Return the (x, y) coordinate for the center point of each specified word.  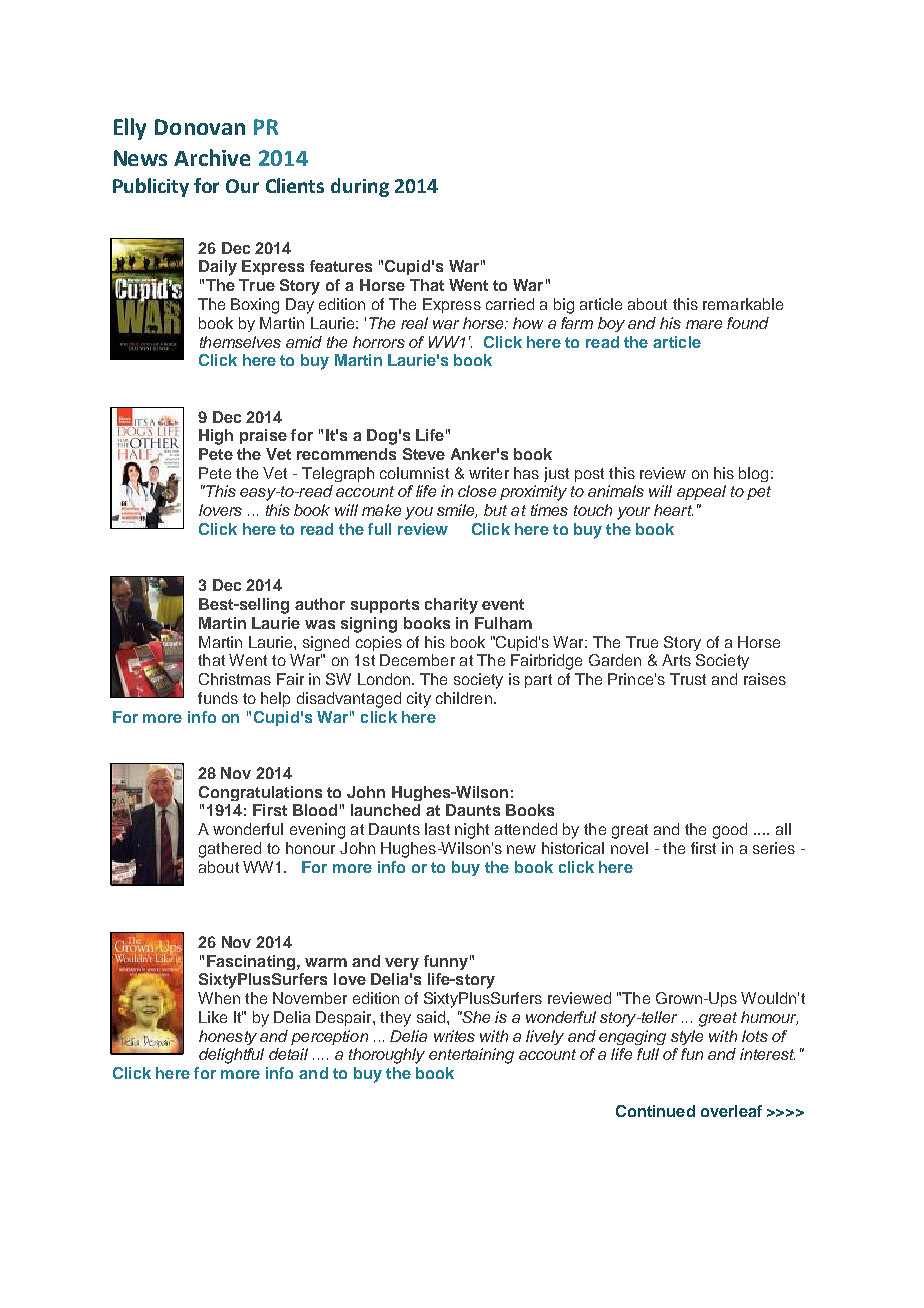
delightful (231, 1056)
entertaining (471, 1056)
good (730, 831)
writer (489, 473)
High (216, 437)
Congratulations (260, 793)
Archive (212, 157)
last (437, 829)
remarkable (743, 304)
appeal (701, 492)
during (360, 187)
